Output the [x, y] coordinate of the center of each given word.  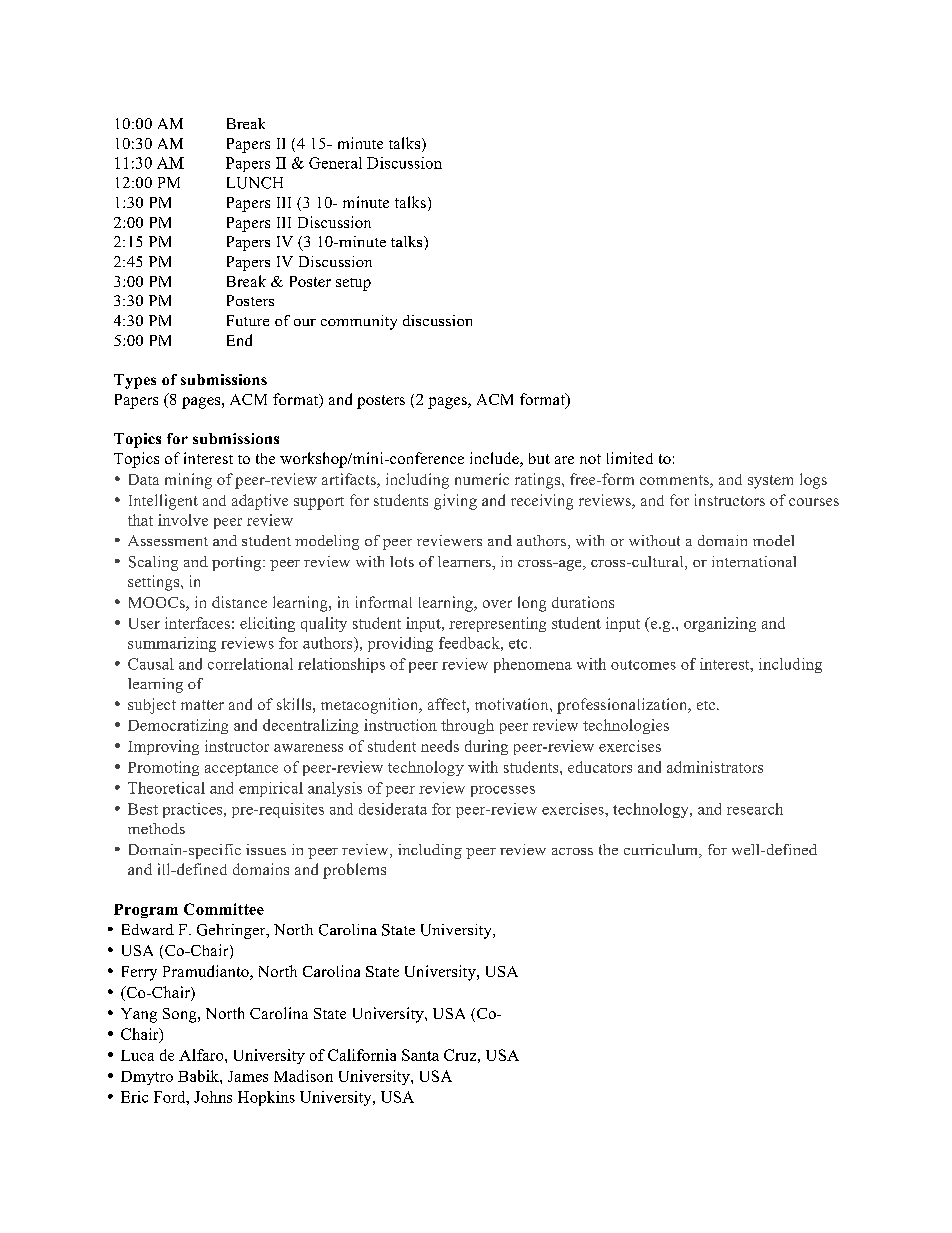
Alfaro [202, 1055]
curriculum [662, 851]
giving [455, 502]
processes [503, 791]
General [335, 163]
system [770, 482]
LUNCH [255, 183]
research [755, 809]
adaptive [260, 502]
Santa [420, 1055]
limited [630, 458]
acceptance [241, 769]
